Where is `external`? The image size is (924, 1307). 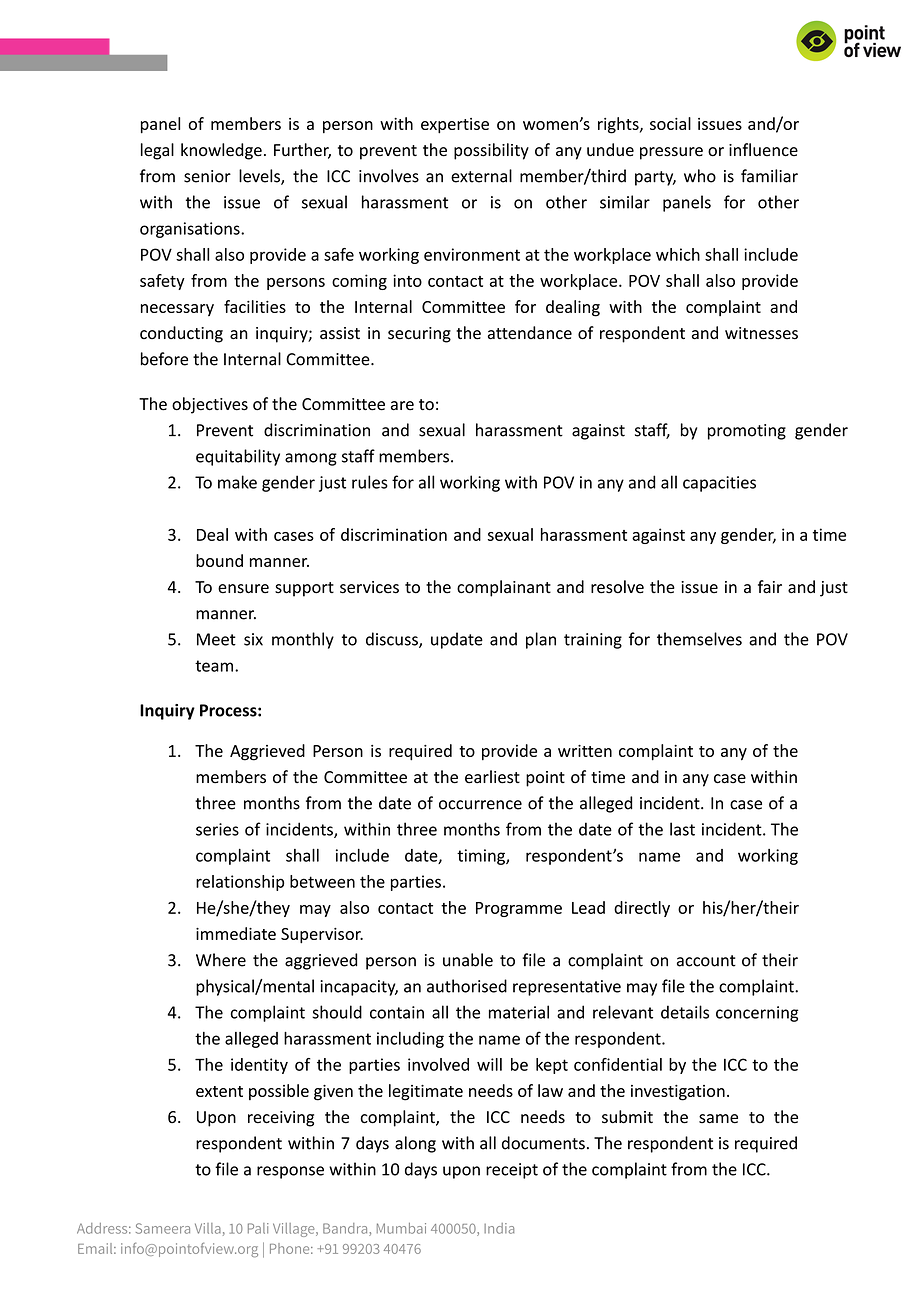
external is located at coordinates (481, 176).
